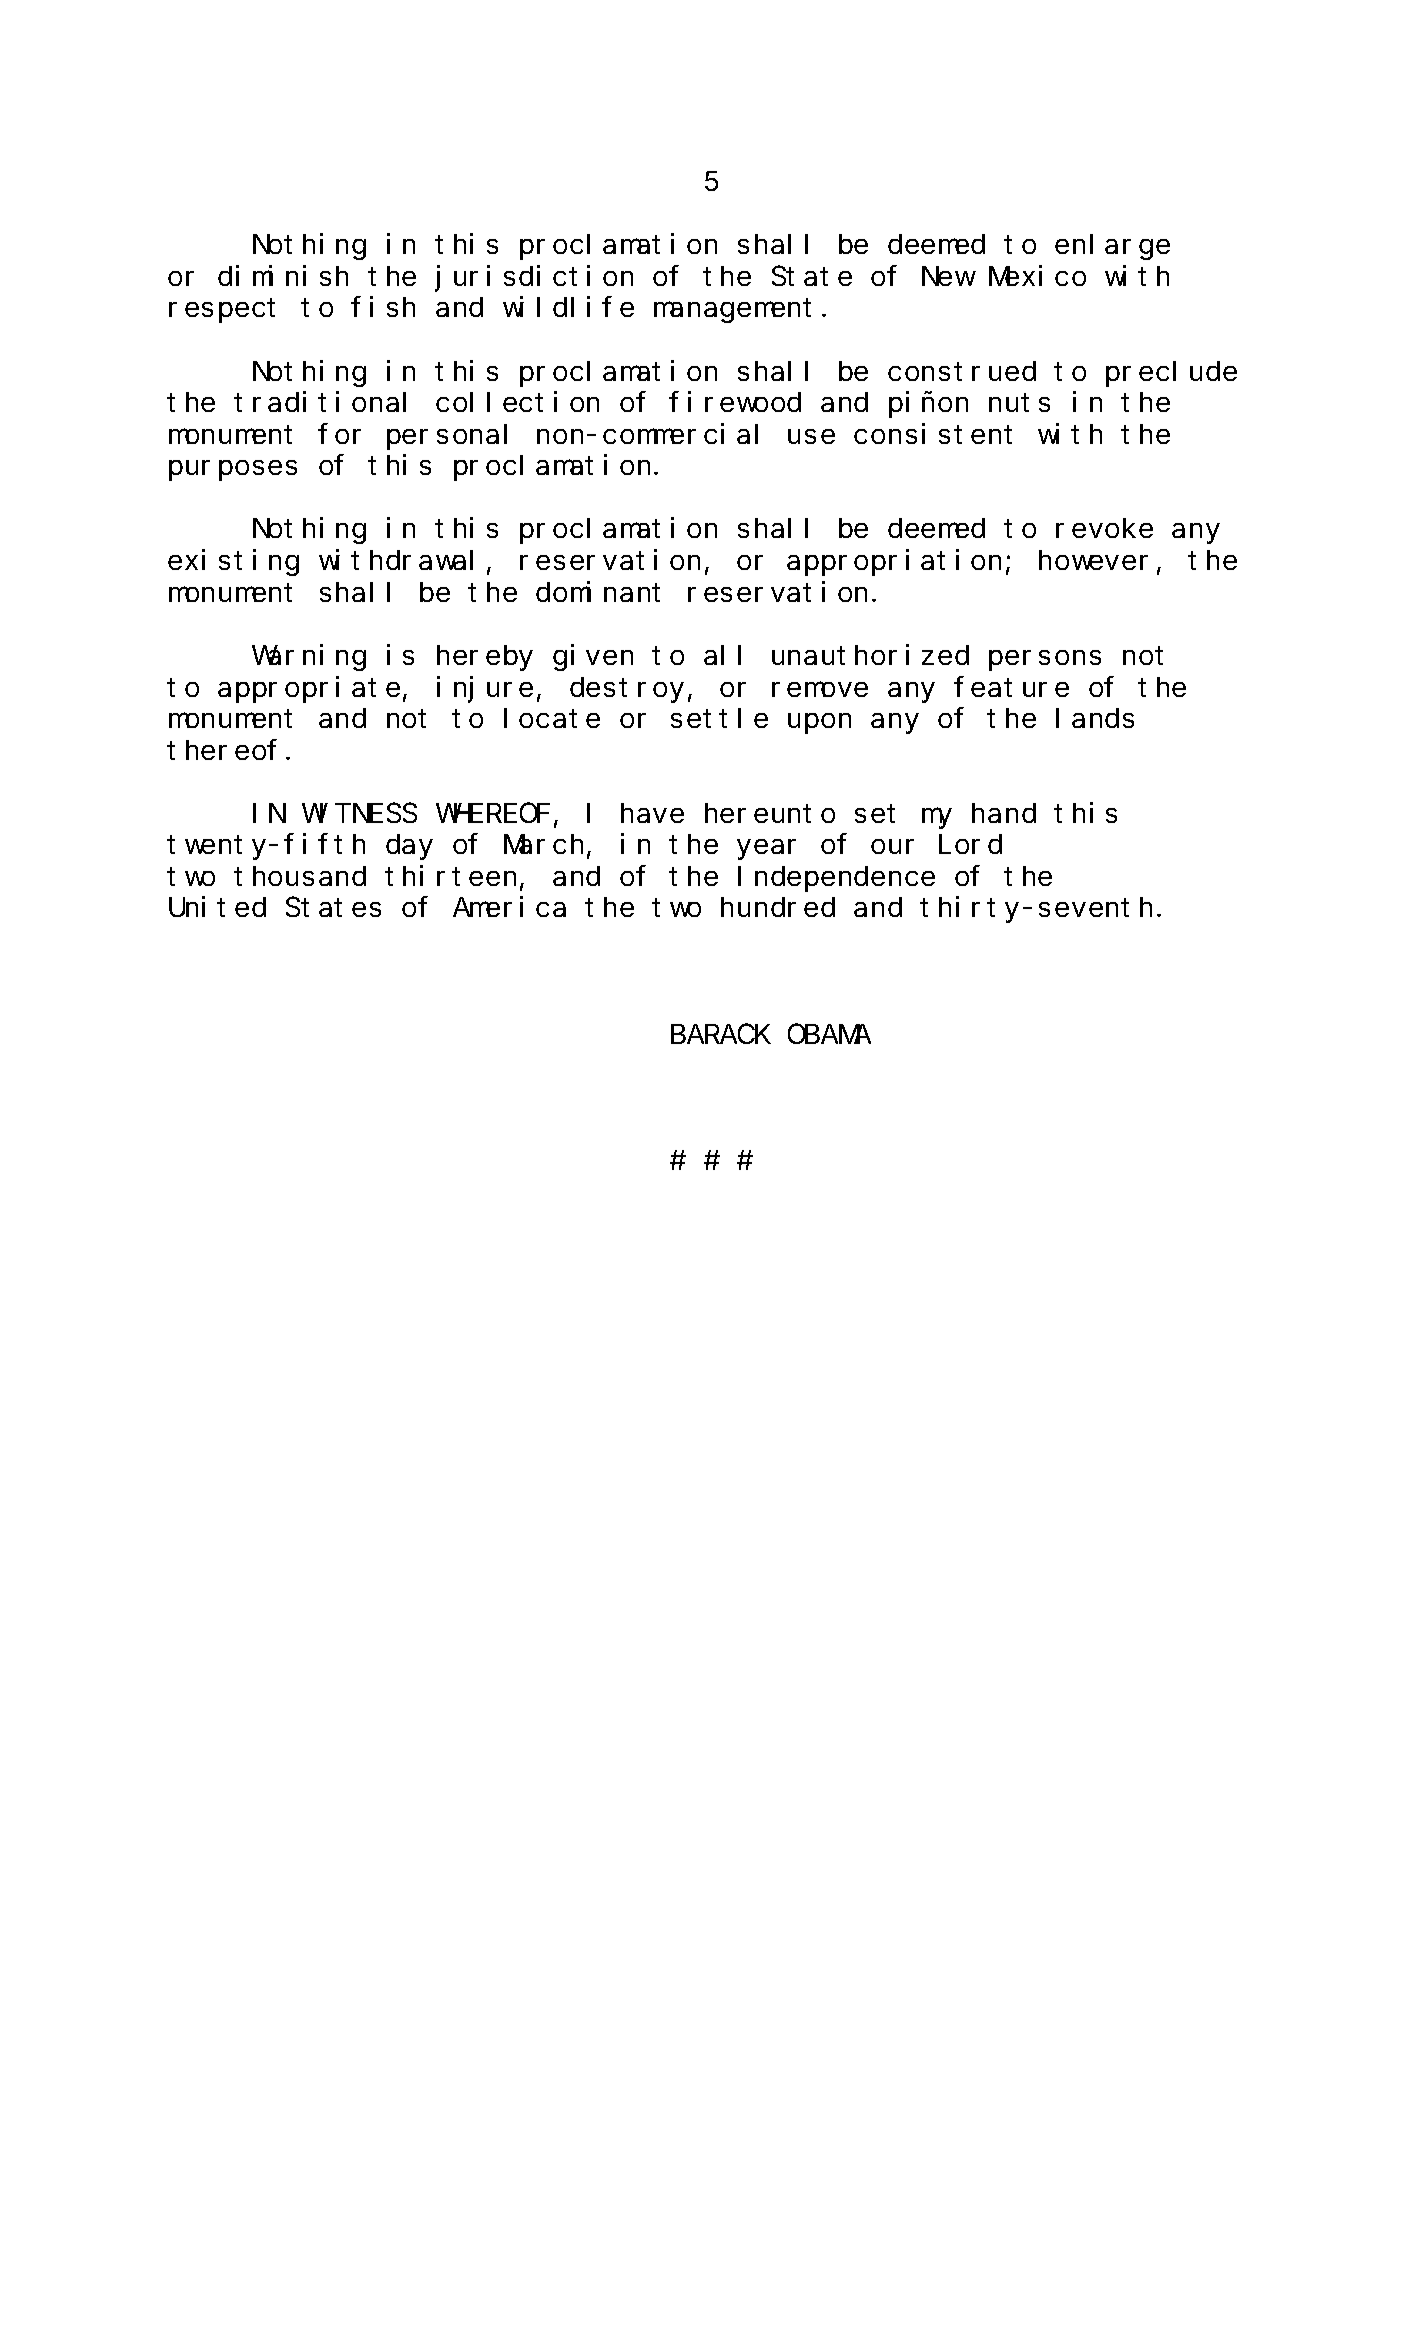 This screenshot has width=1423, height=2343. What do you see at coordinates (652, 813) in the screenshot?
I see `have` at bounding box center [652, 813].
